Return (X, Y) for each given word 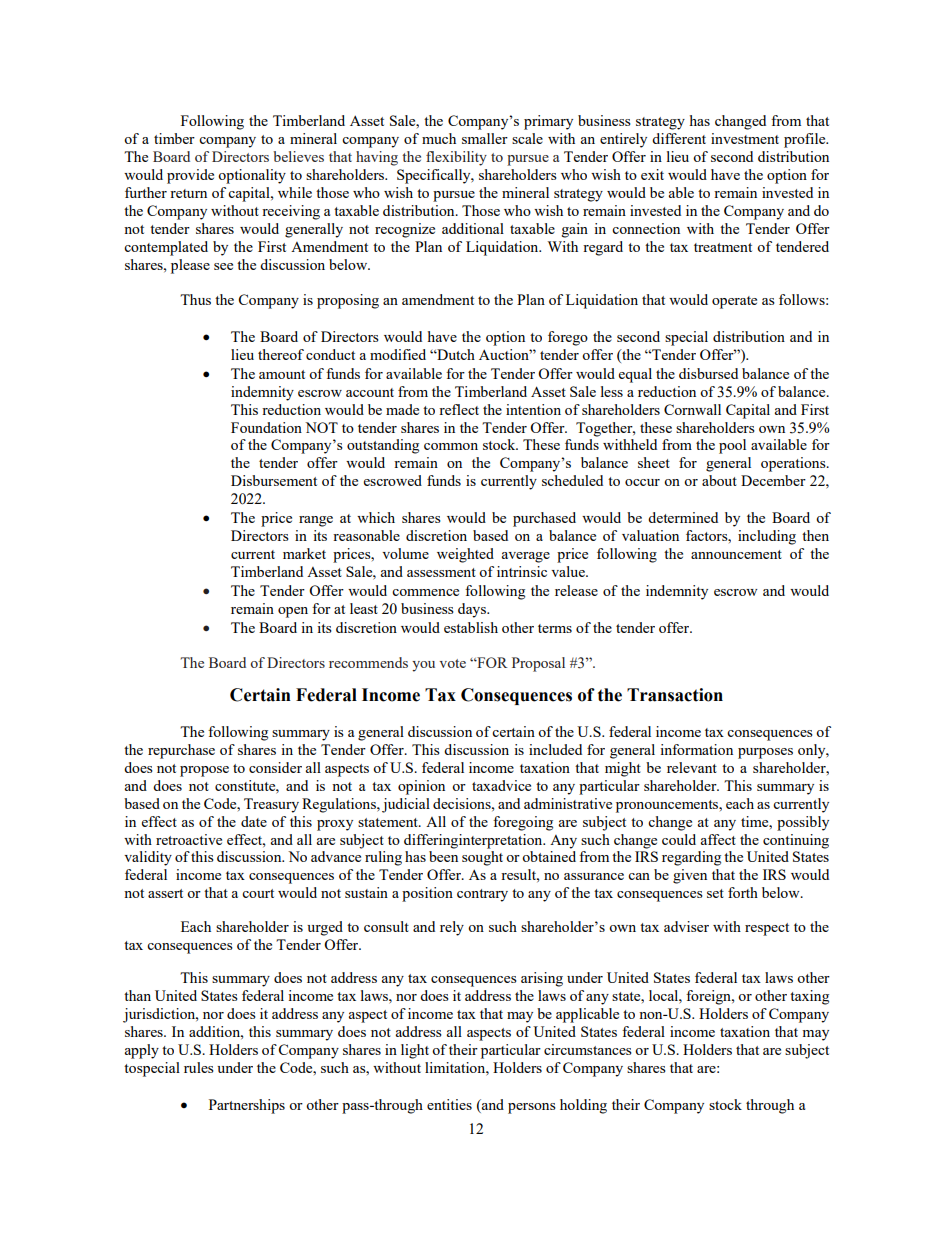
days (473, 610)
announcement (736, 554)
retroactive (189, 839)
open (293, 612)
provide (190, 176)
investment (745, 138)
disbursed (708, 373)
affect (718, 839)
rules (199, 1067)
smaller (485, 138)
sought (482, 858)
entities (449, 1104)
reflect (459, 409)
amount (282, 374)
